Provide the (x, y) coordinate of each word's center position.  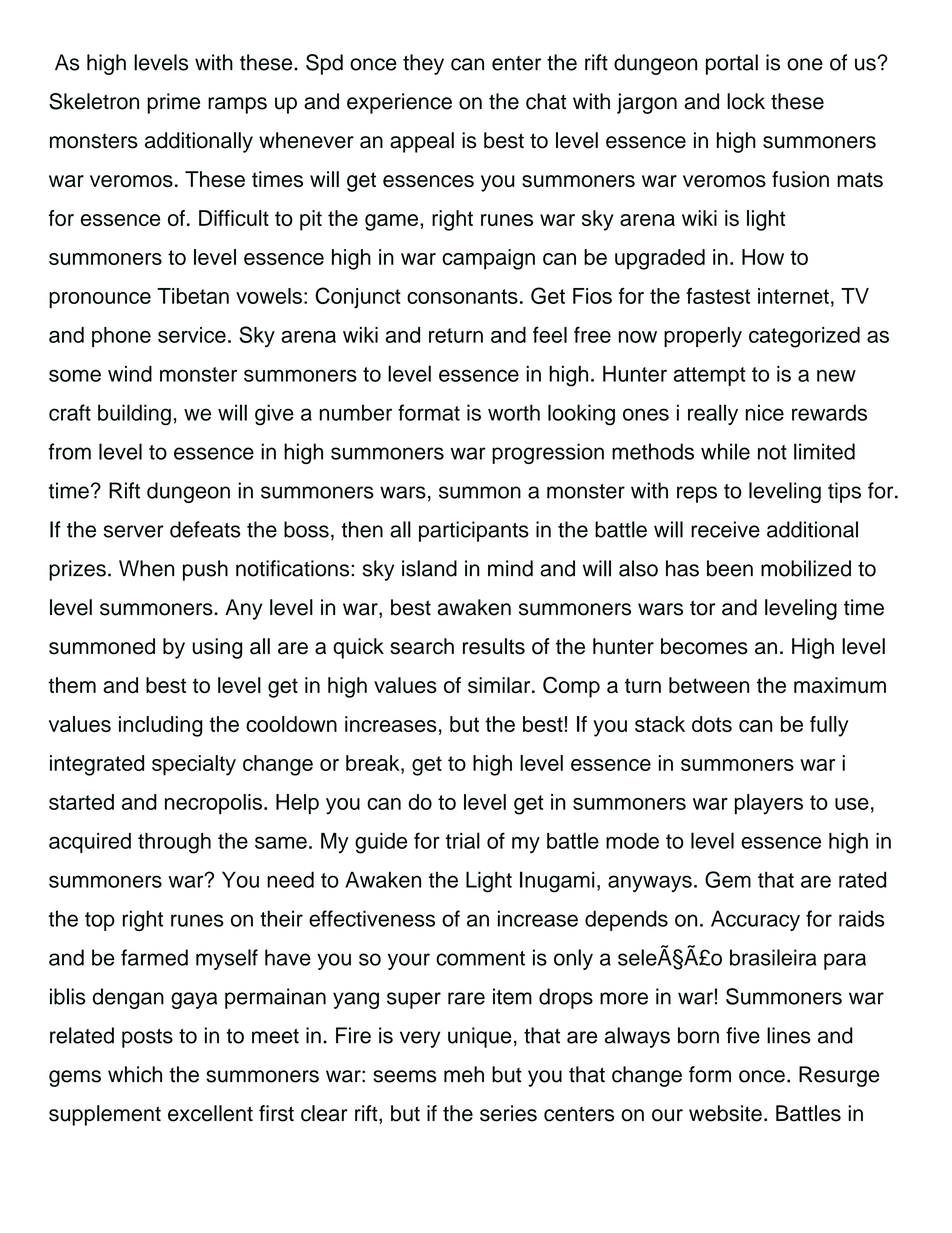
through (174, 843)
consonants (462, 296)
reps (697, 494)
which (135, 1074)
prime (173, 103)
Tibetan (193, 296)
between (709, 685)
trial (463, 840)
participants (474, 531)
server (134, 531)
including (161, 726)
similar (500, 685)
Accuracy (755, 920)
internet (793, 296)
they (423, 64)
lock (746, 101)
